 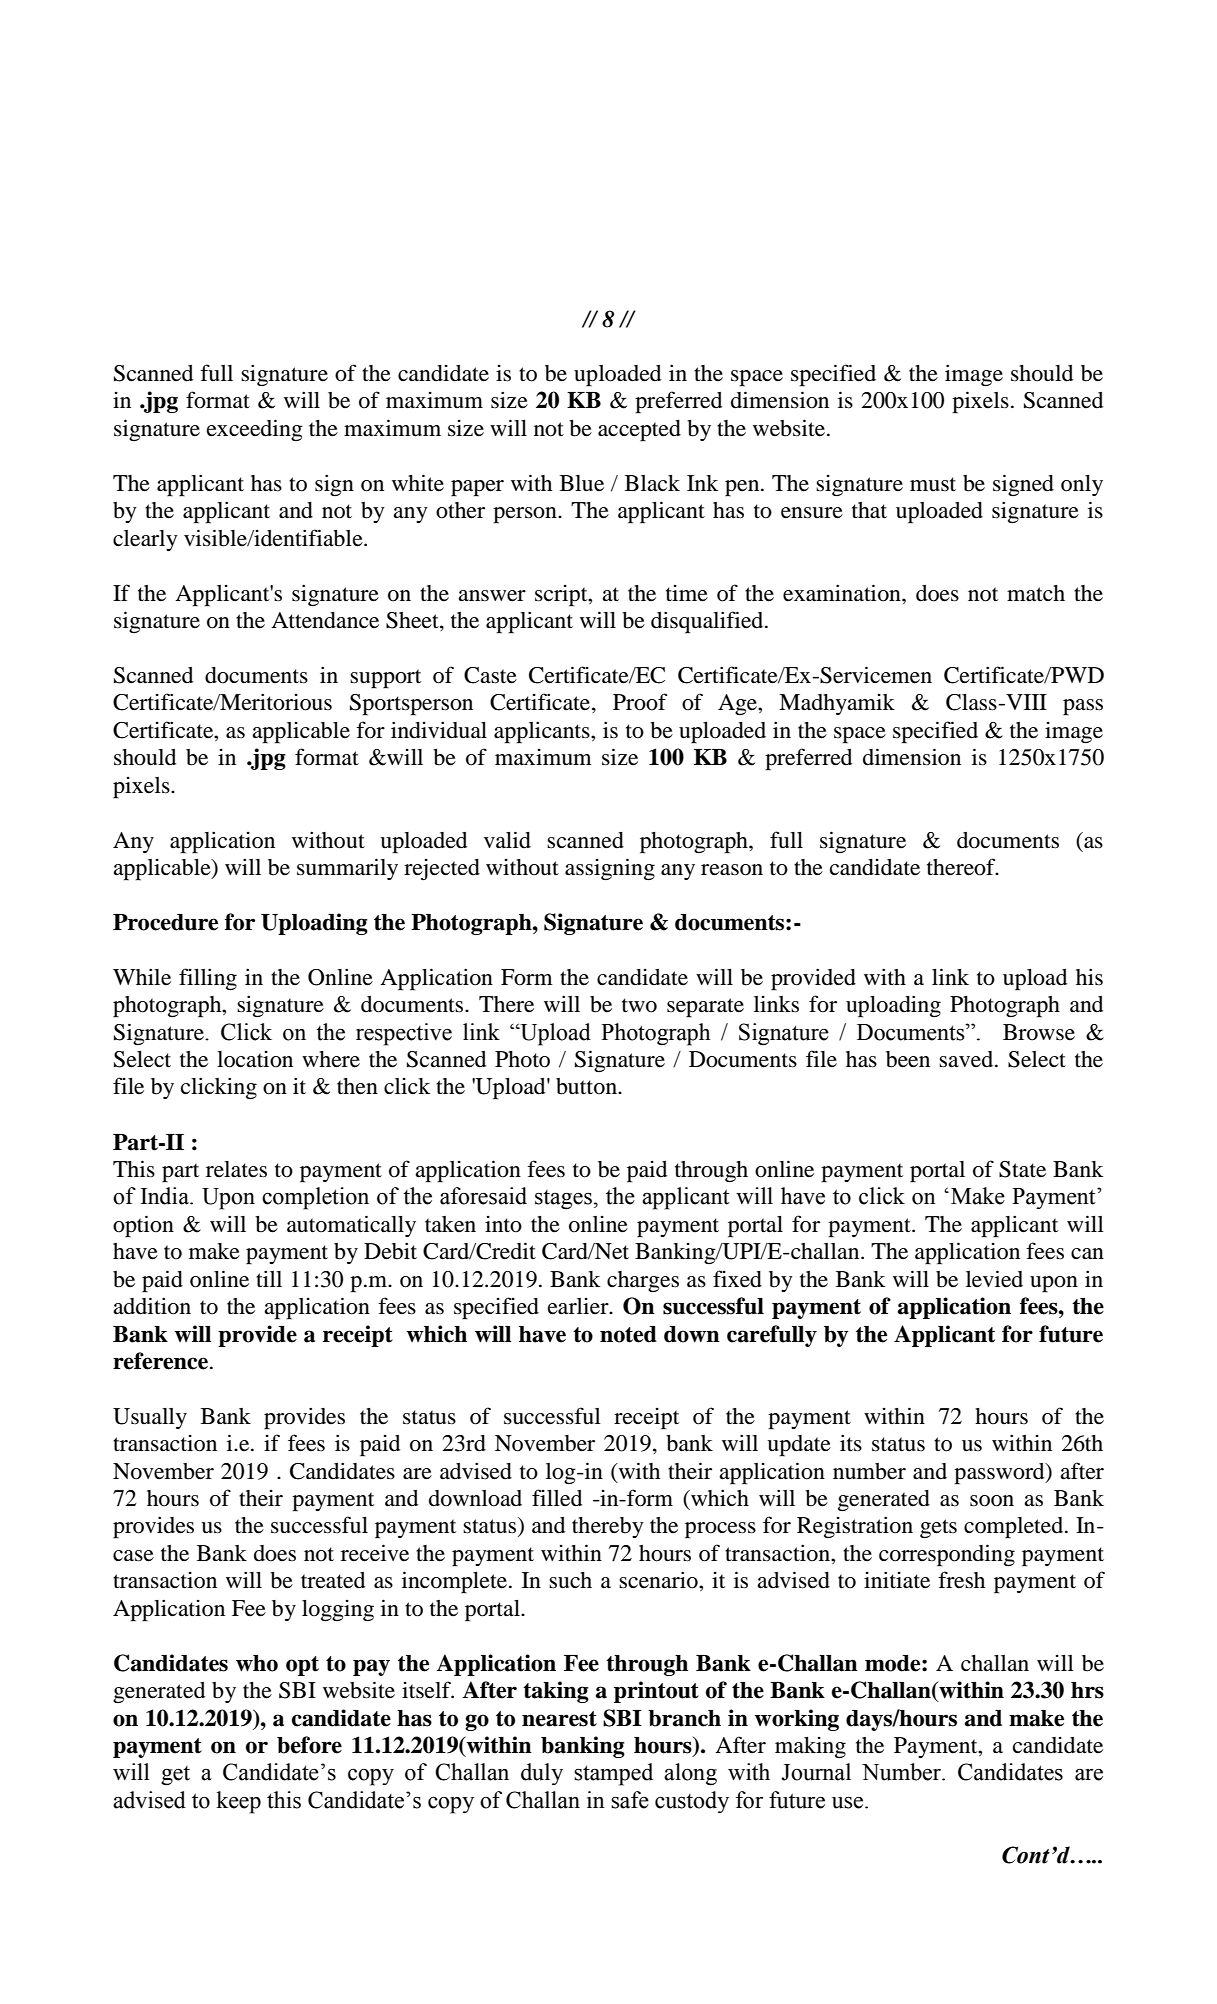 What do you see at coordinates (847, 1803) in the screenshot?
I see `use` at bounding box center [847, 1803].
